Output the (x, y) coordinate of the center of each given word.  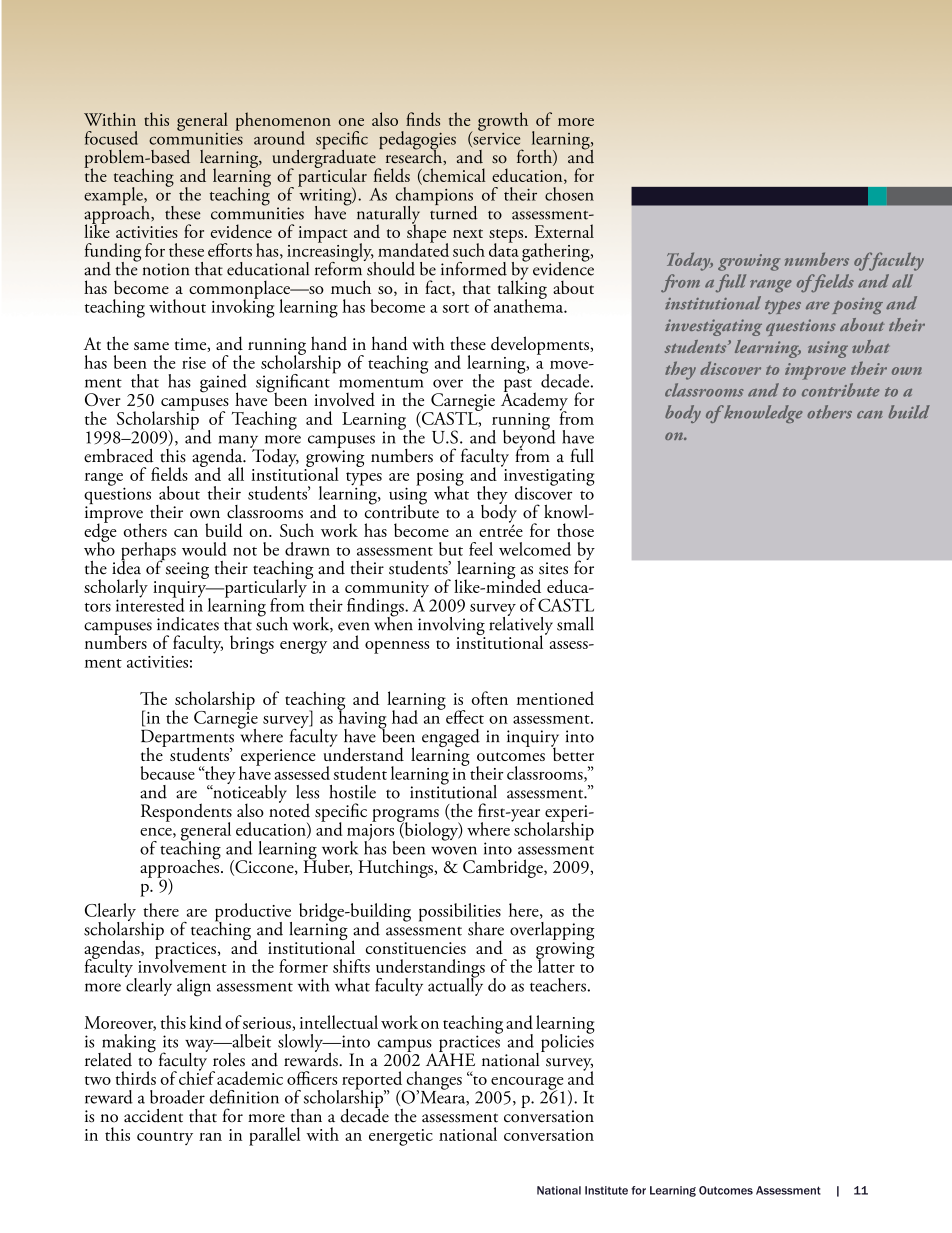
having (361, 719)
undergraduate (325, 159)
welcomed (535, 549)
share (486, 929)
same (151, 346)
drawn (307, 549)
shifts (351, 966)
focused (111, 138)
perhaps (148, 552)
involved (344, 399)
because (168, 773)
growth (503, 121)
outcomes (511, 757)
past (519, 387)
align (194, 987)
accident (153, 1115)
